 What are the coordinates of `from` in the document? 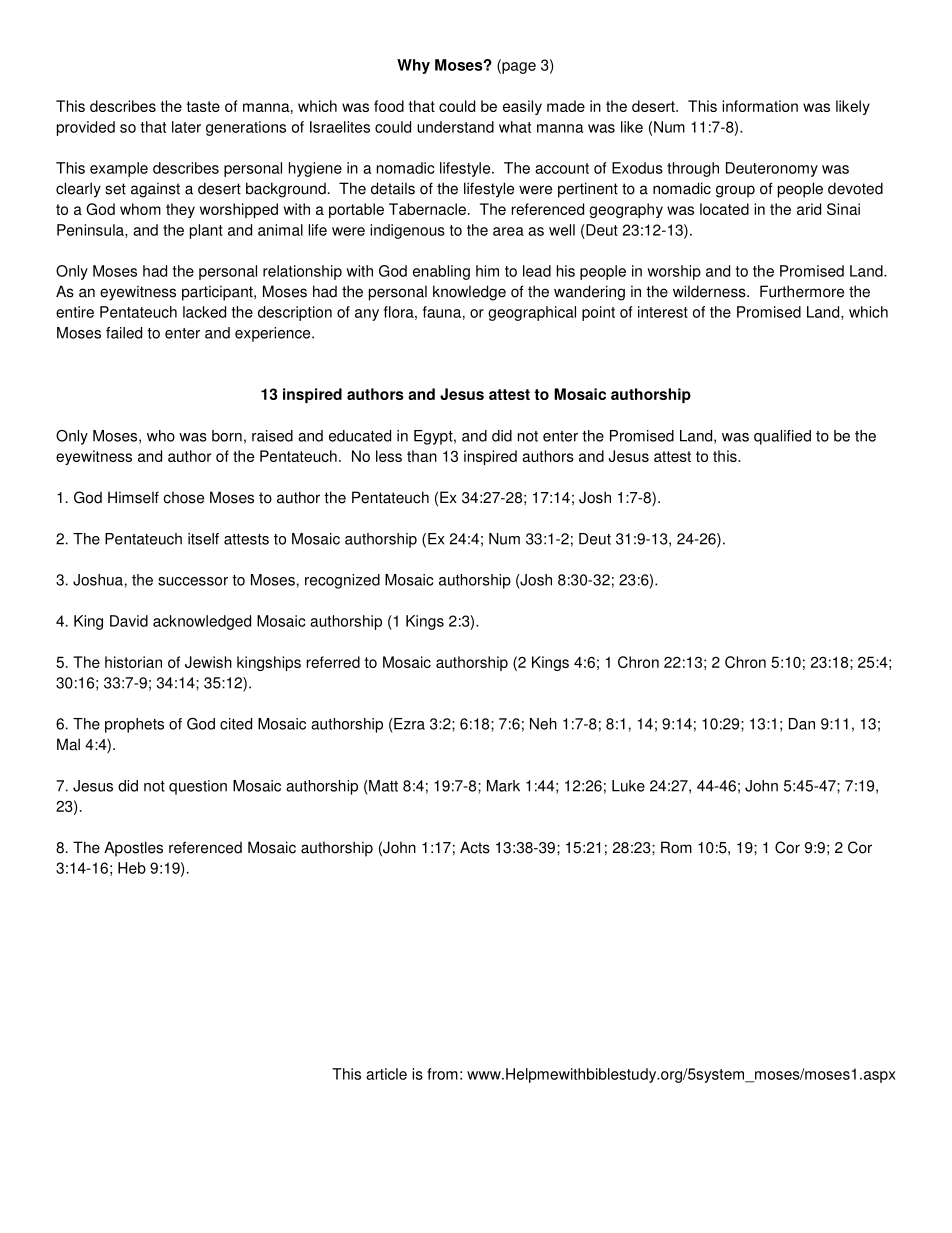 It's located at (442, 1074).
